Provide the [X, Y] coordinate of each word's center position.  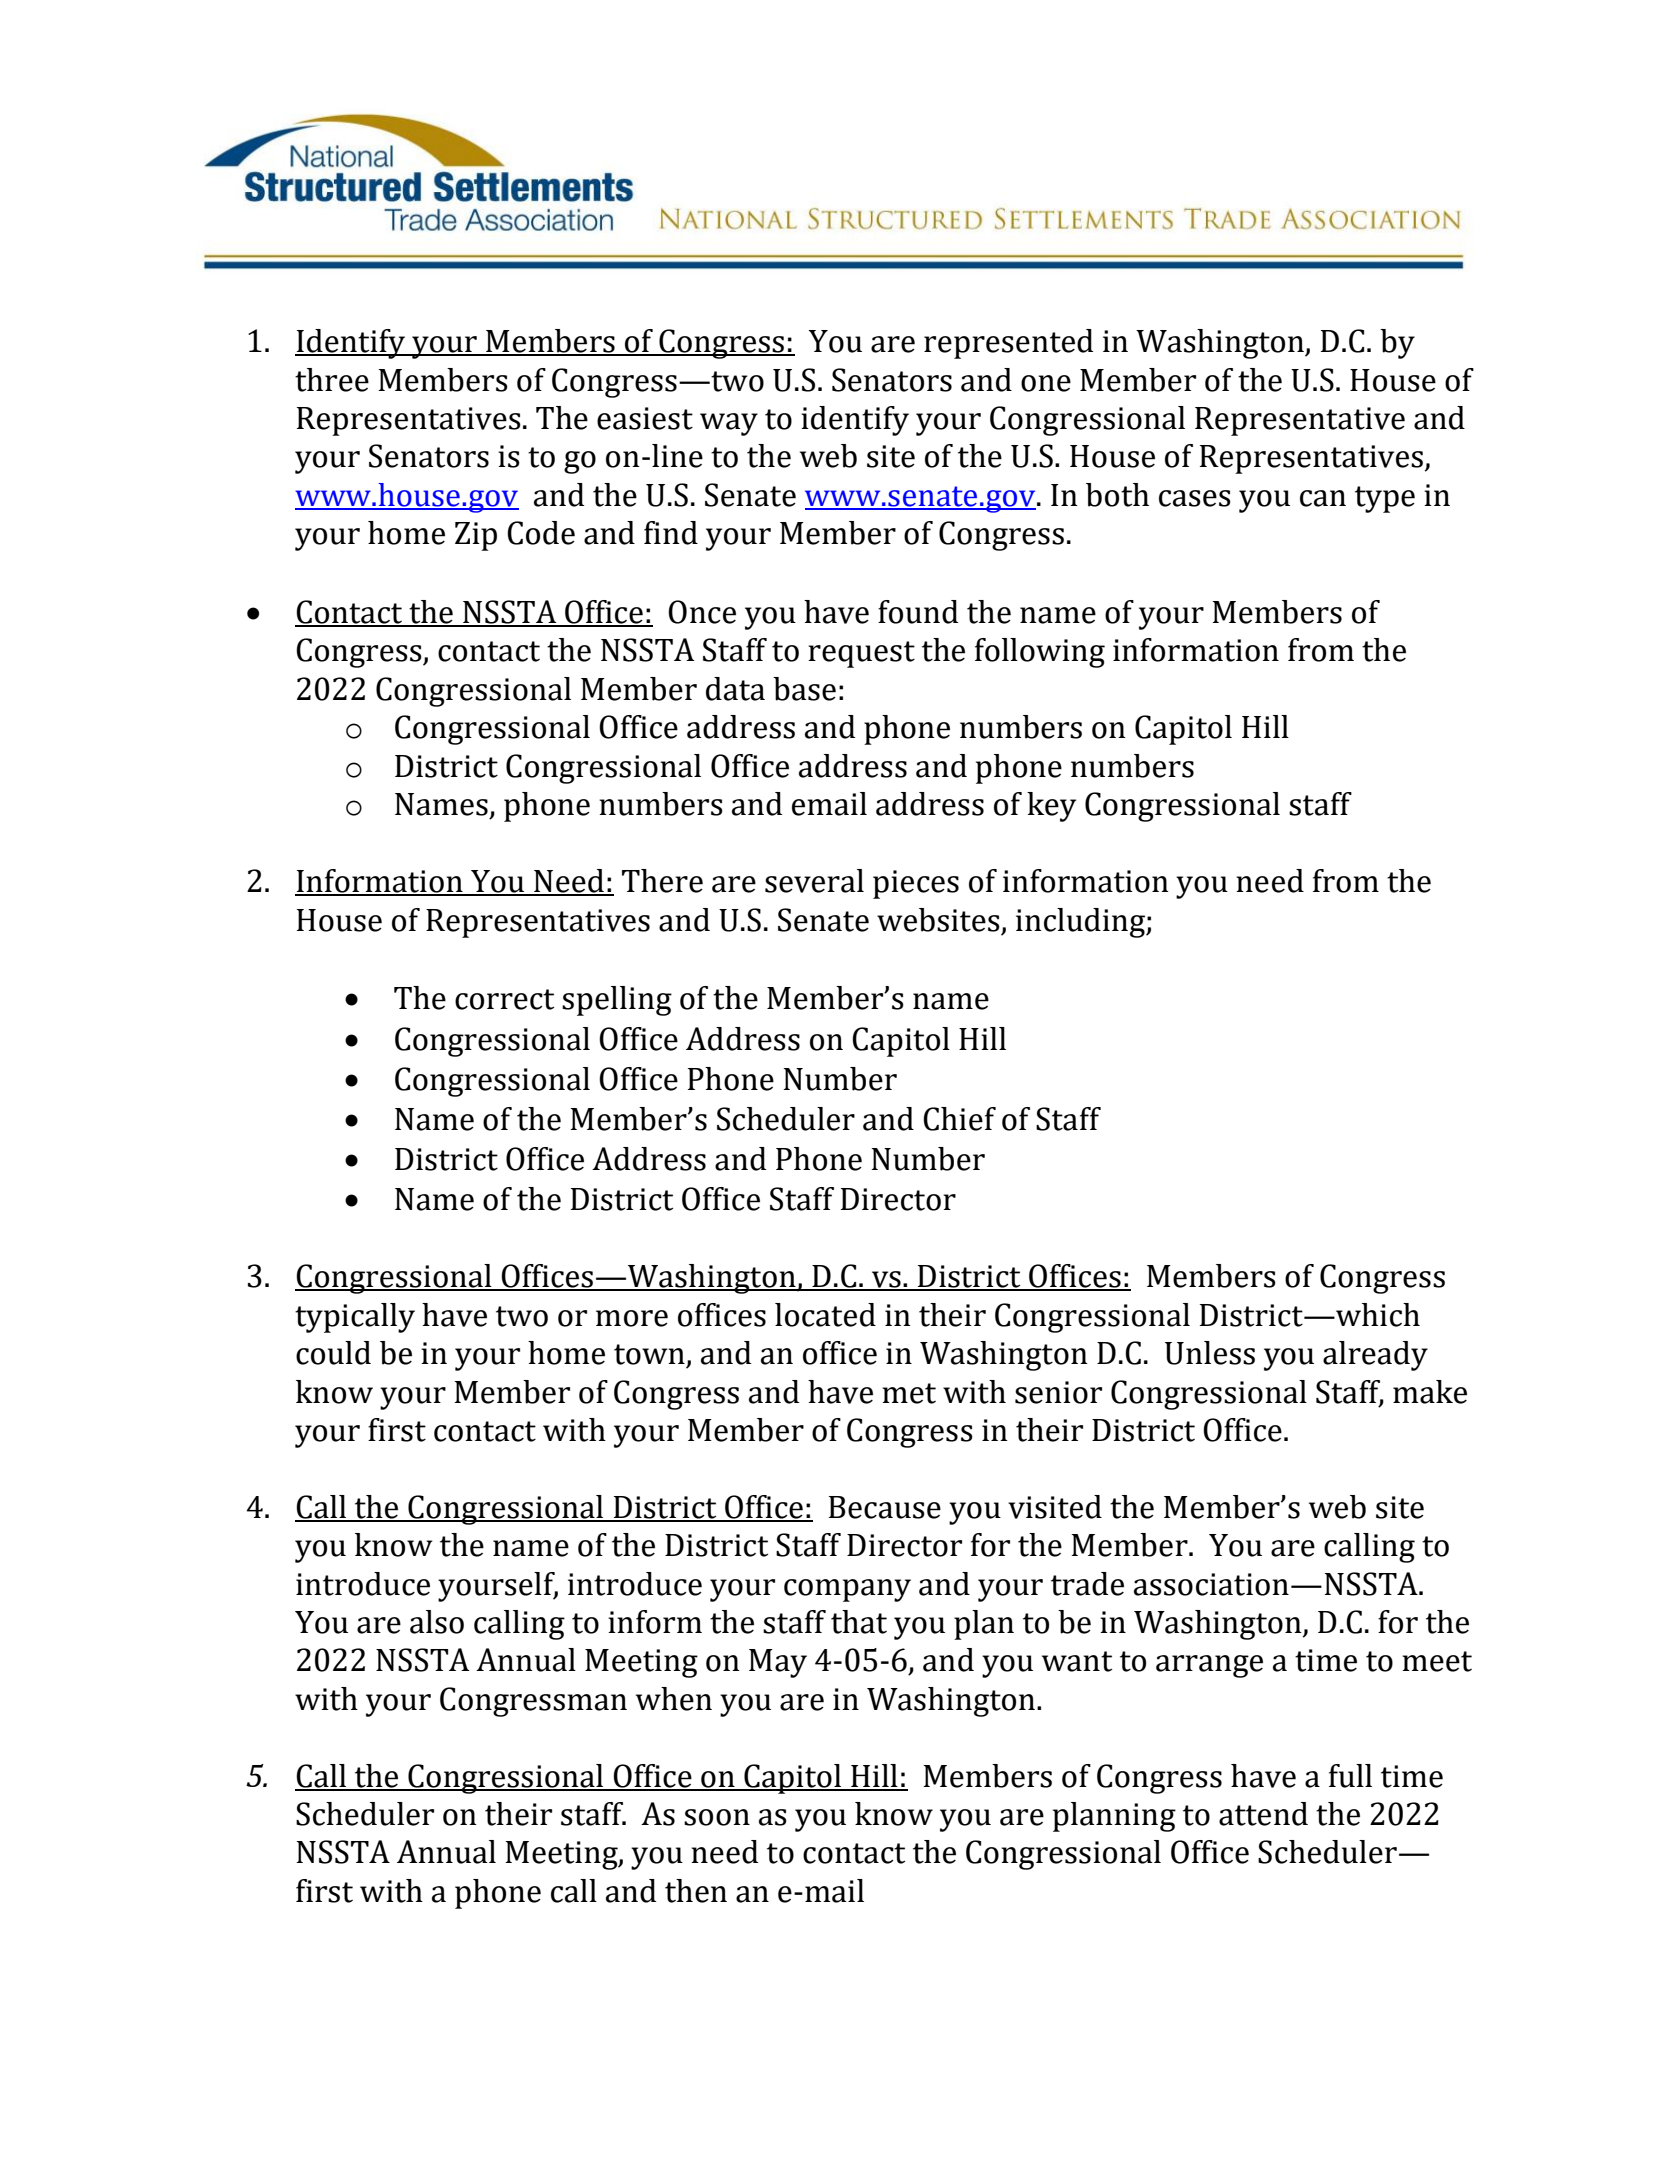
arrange [1209, 1666]
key [1051, 807]
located [825, 1315]
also [437, 1622]
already [1375, 1356]
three [332, 380]
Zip [476, 536]
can [1323, 498]
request [861, 654]
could [333, 1353]
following [1040, 653]
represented [1008, 344]
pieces [916, 884]
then [696, 1891]
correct [504, 999]
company [847, 1590]
